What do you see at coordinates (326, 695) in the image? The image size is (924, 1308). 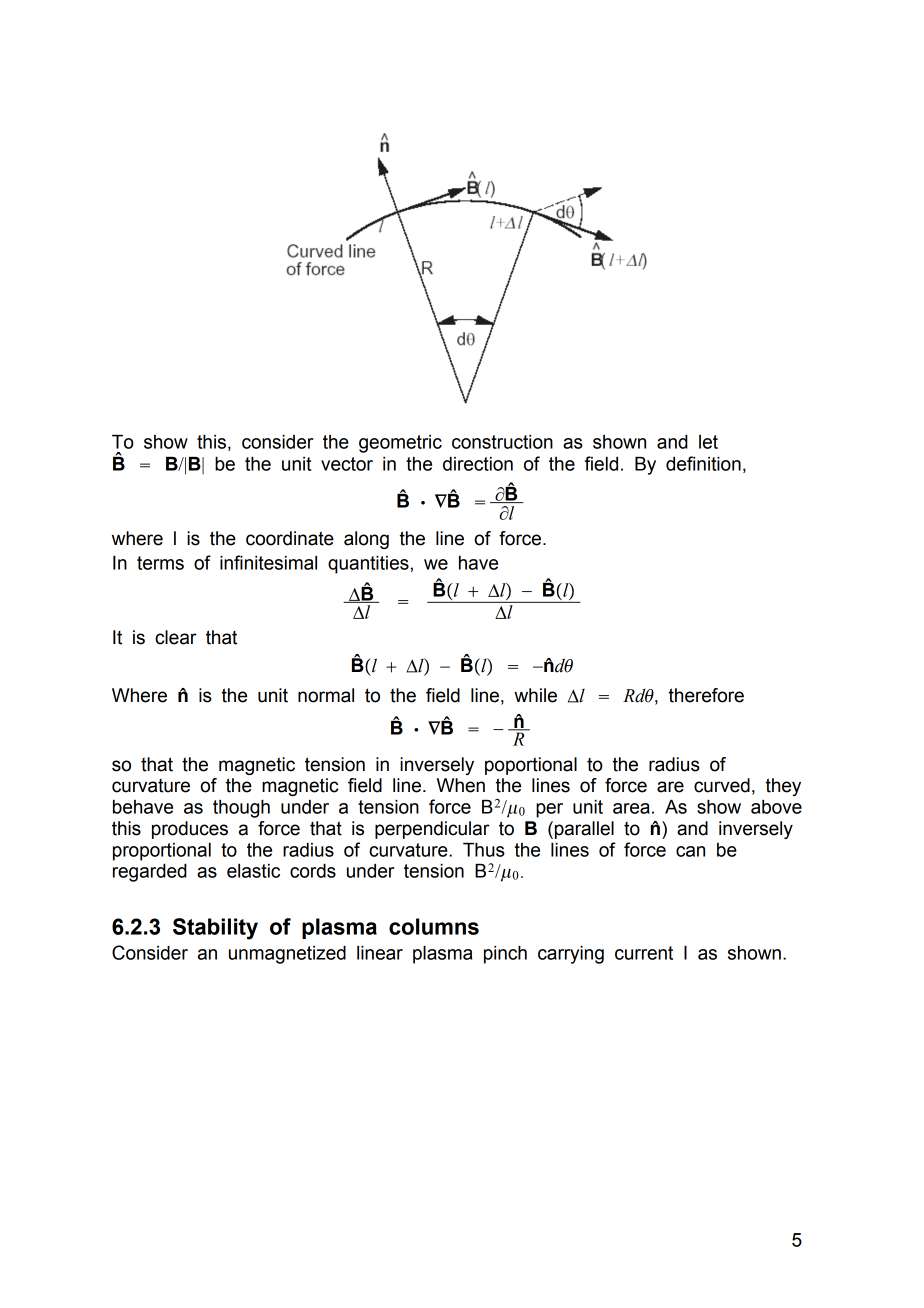 I see `normal` at bounding box center [326, 695].
